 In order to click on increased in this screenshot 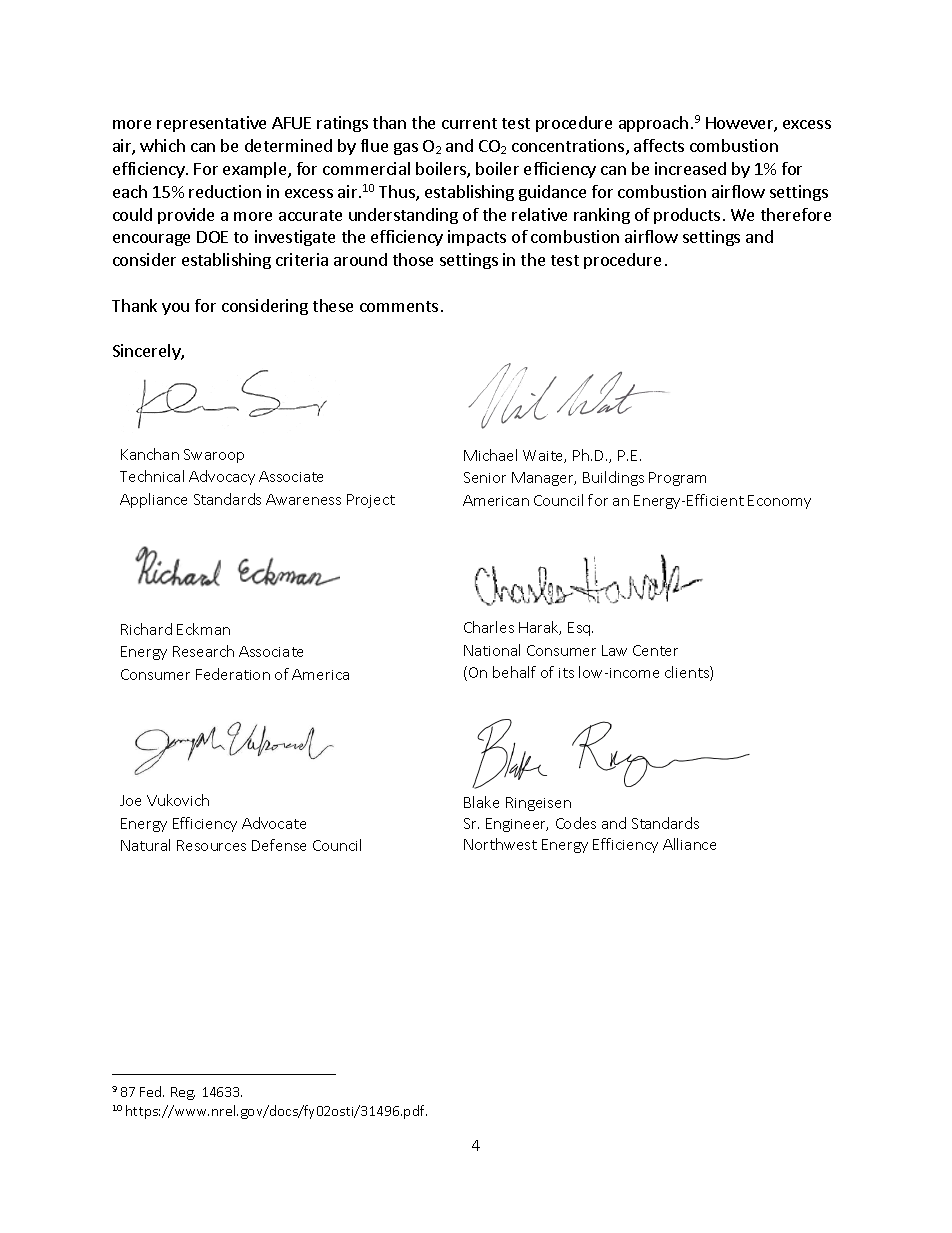, I will do `click(690, 168)`.
